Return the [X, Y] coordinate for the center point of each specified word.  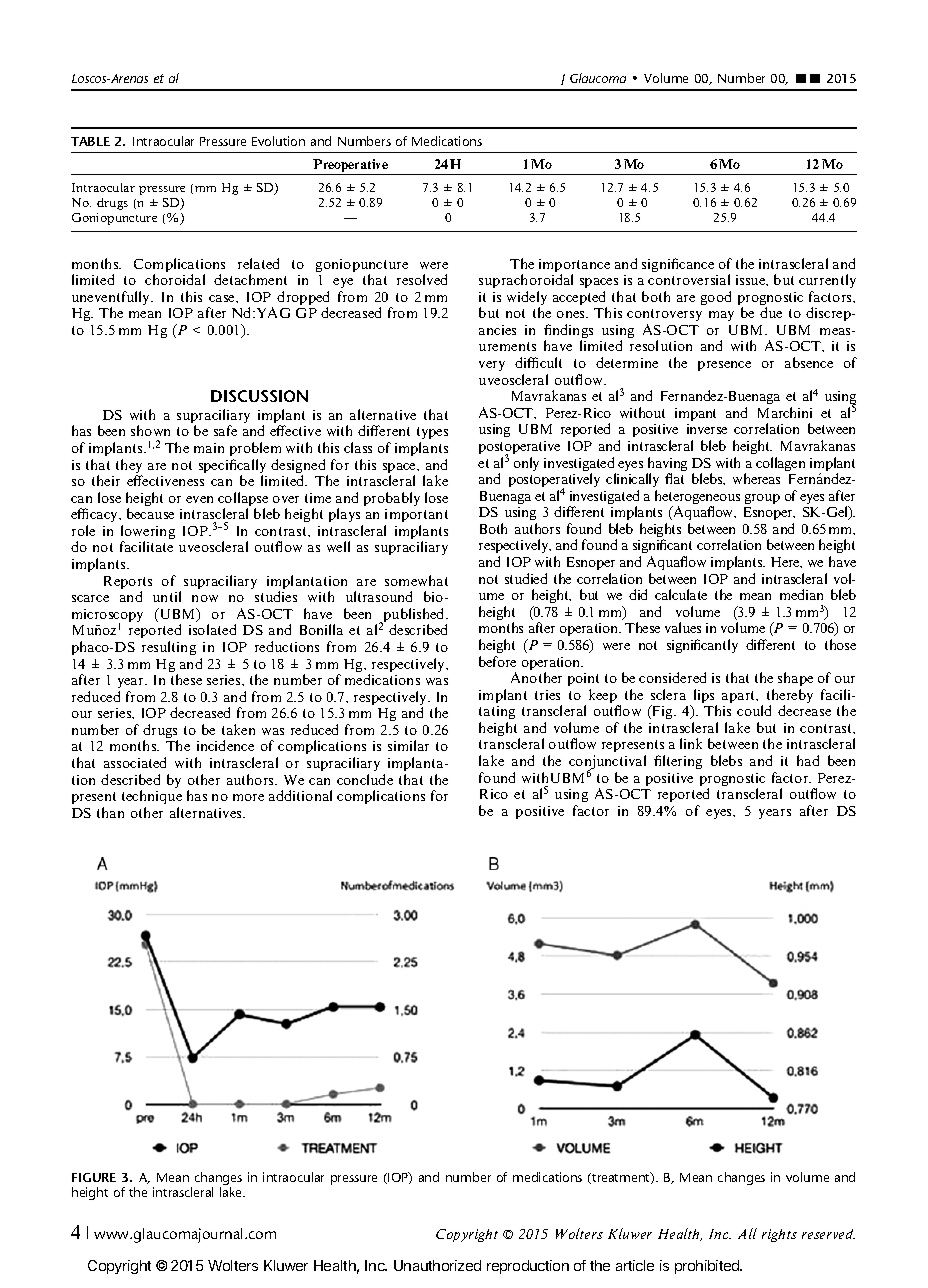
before [497, 661]
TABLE [90, 141]
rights [779, 1235]
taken [238, 729]
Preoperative [351, 167]
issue [752, 280]
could [754, 710]
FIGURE [94, 1177]
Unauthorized [437, 1265]
